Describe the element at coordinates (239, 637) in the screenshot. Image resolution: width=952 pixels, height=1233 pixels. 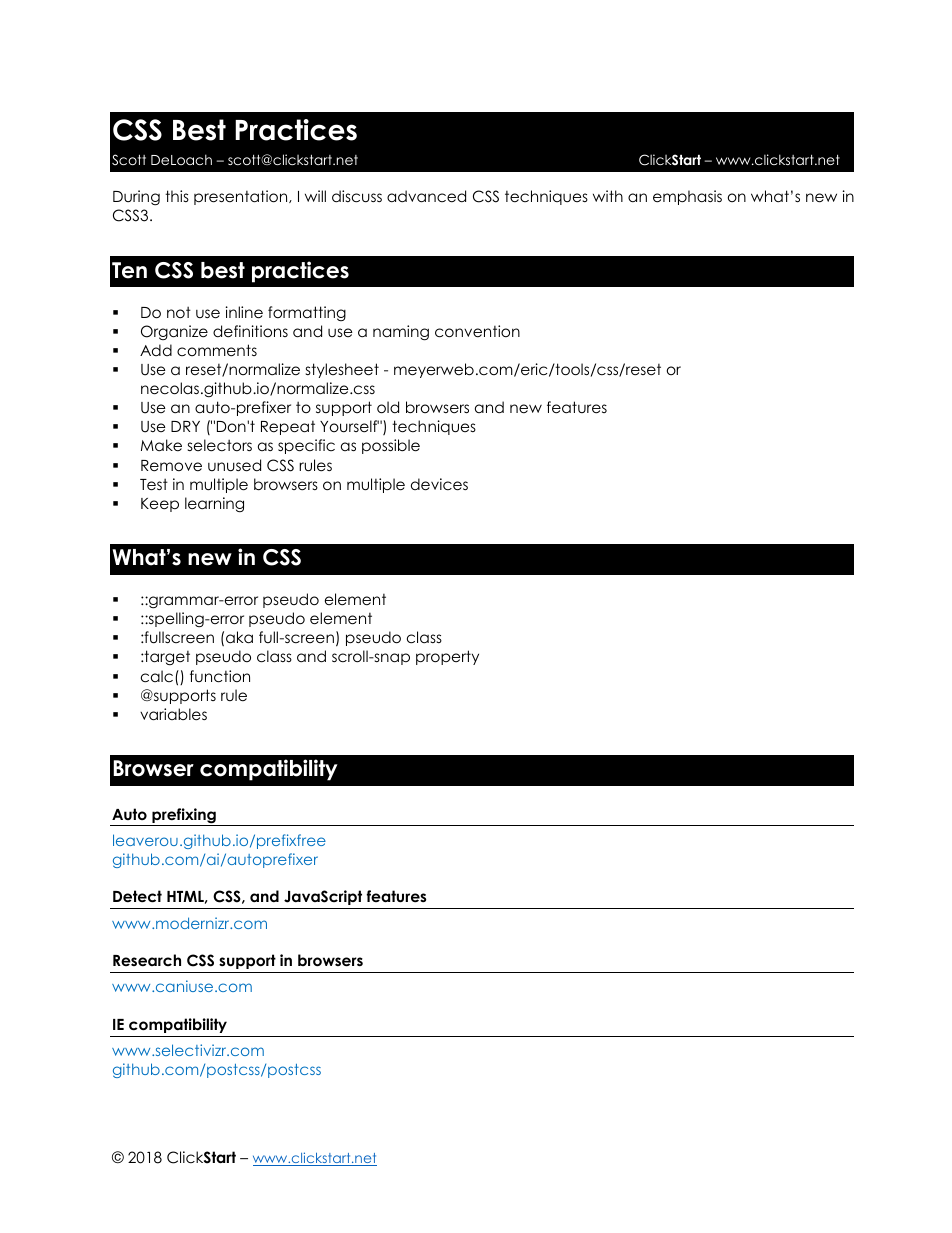
I see `aka` at that location.
